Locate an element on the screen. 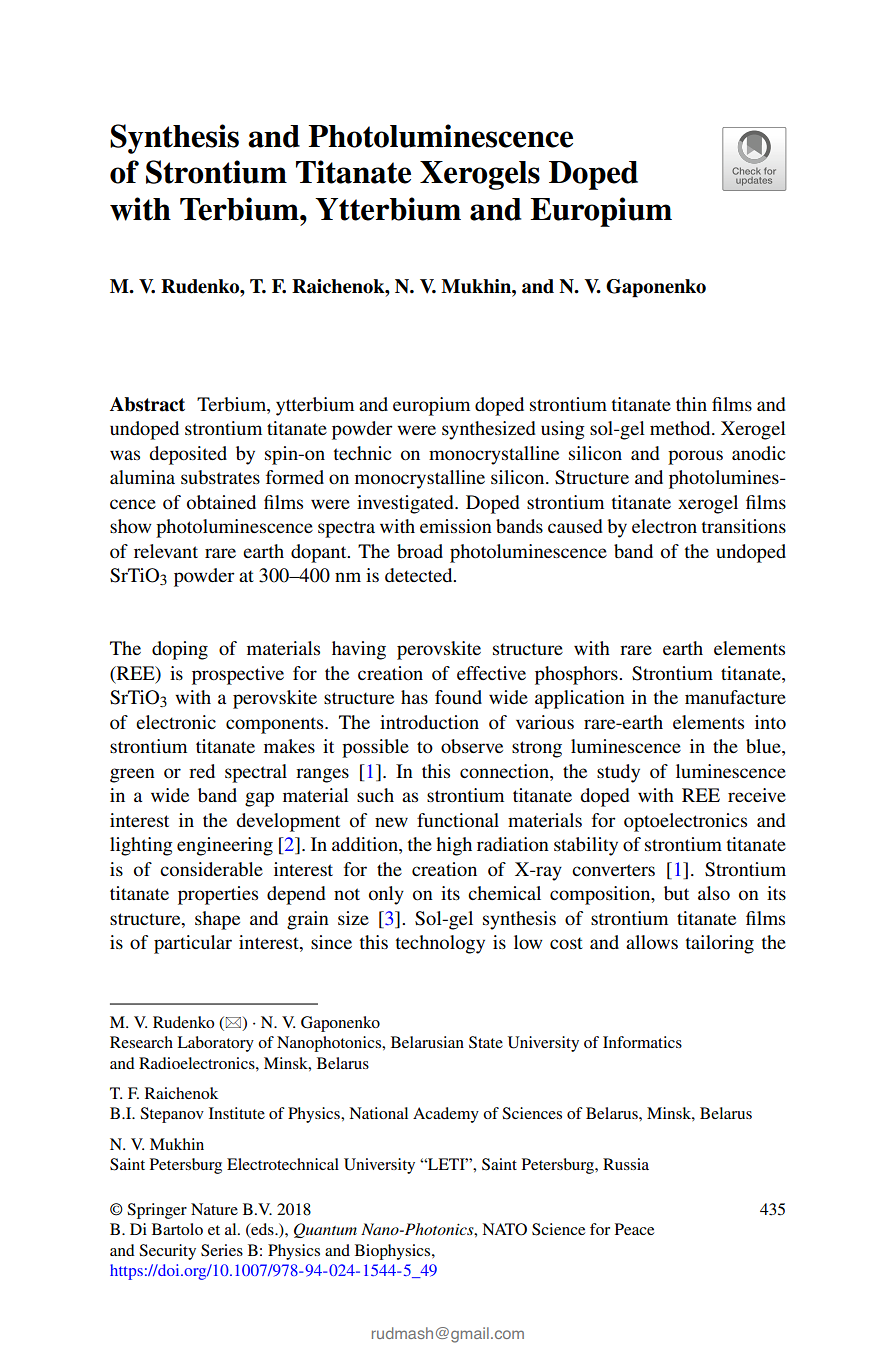 The image size is (896, 1359). using is located at coordinates (563, 430).
